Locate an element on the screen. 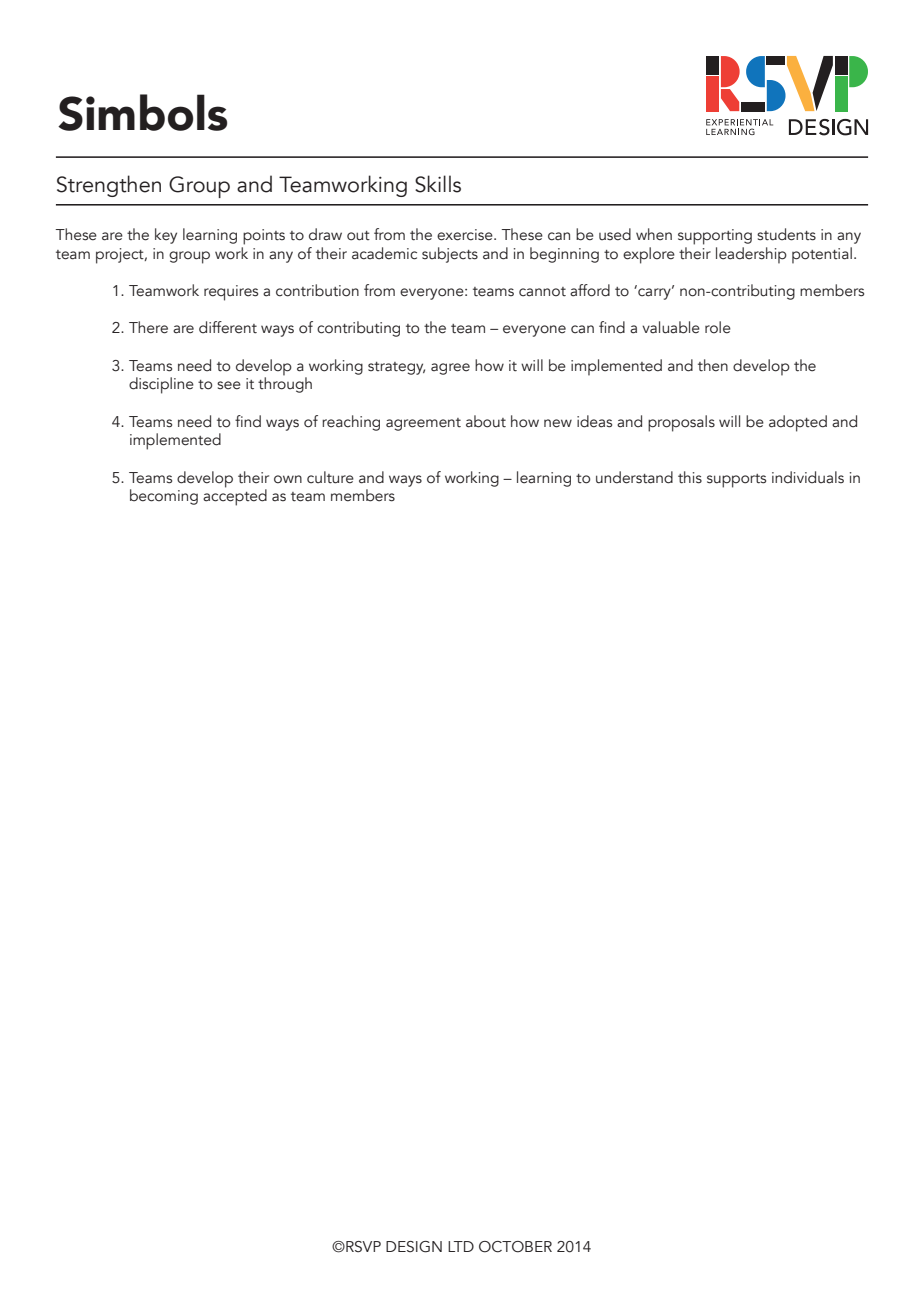 This screenshot has width=924, height=1308. LTD is located at coordinates (461, 1246).
